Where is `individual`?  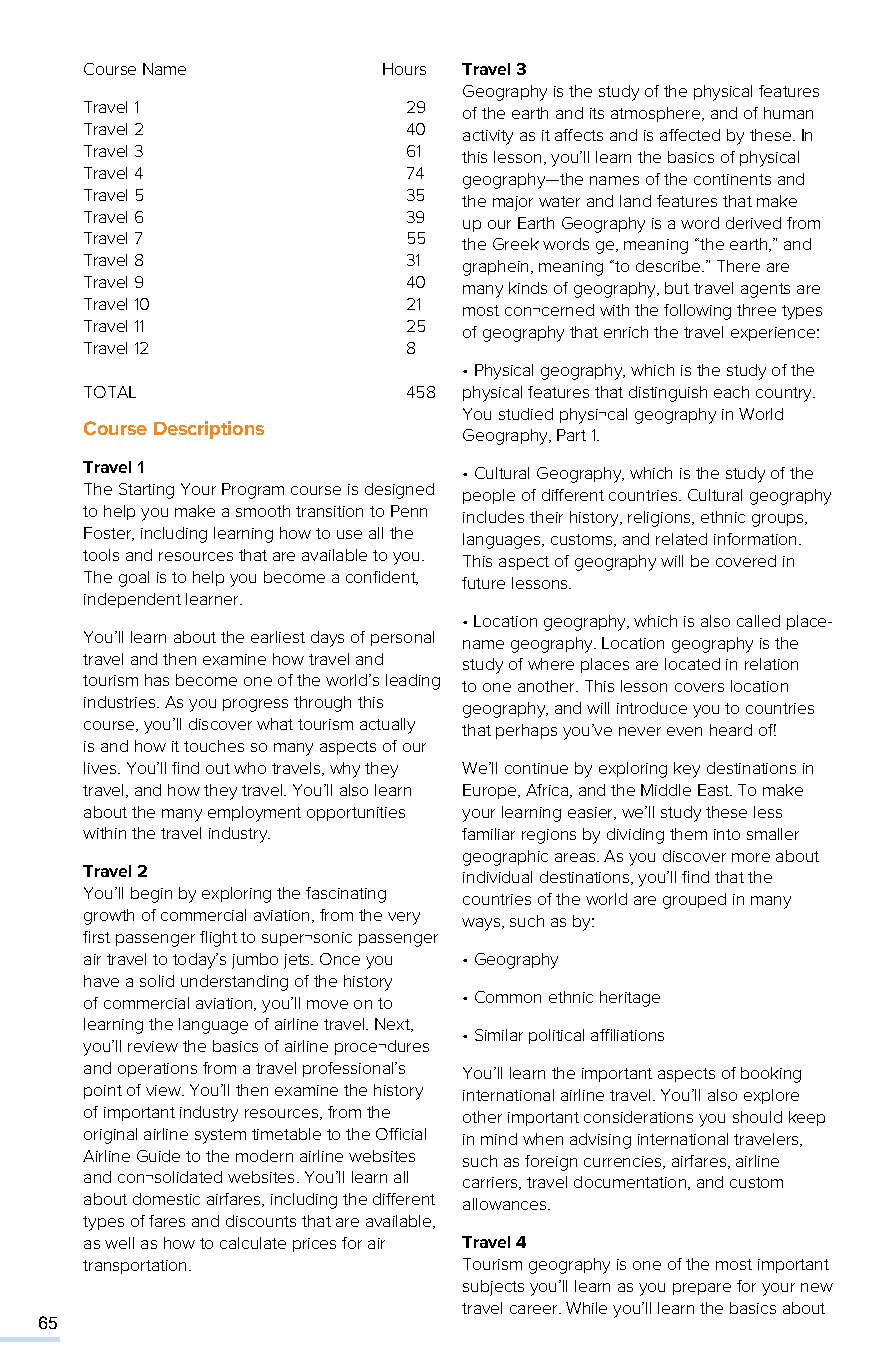 individual is located at coordinates (497, 877).
